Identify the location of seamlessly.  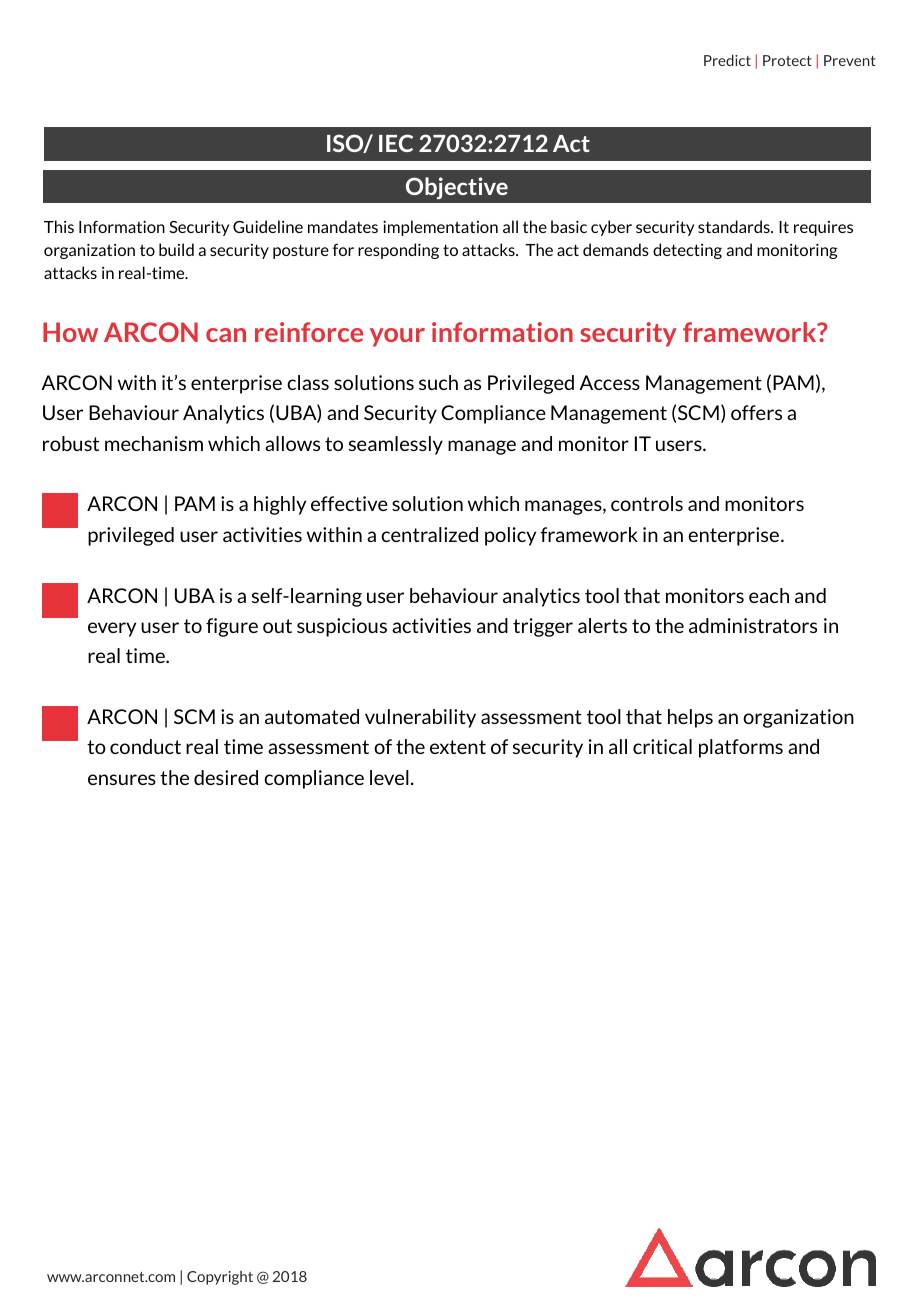
(396, 445).
